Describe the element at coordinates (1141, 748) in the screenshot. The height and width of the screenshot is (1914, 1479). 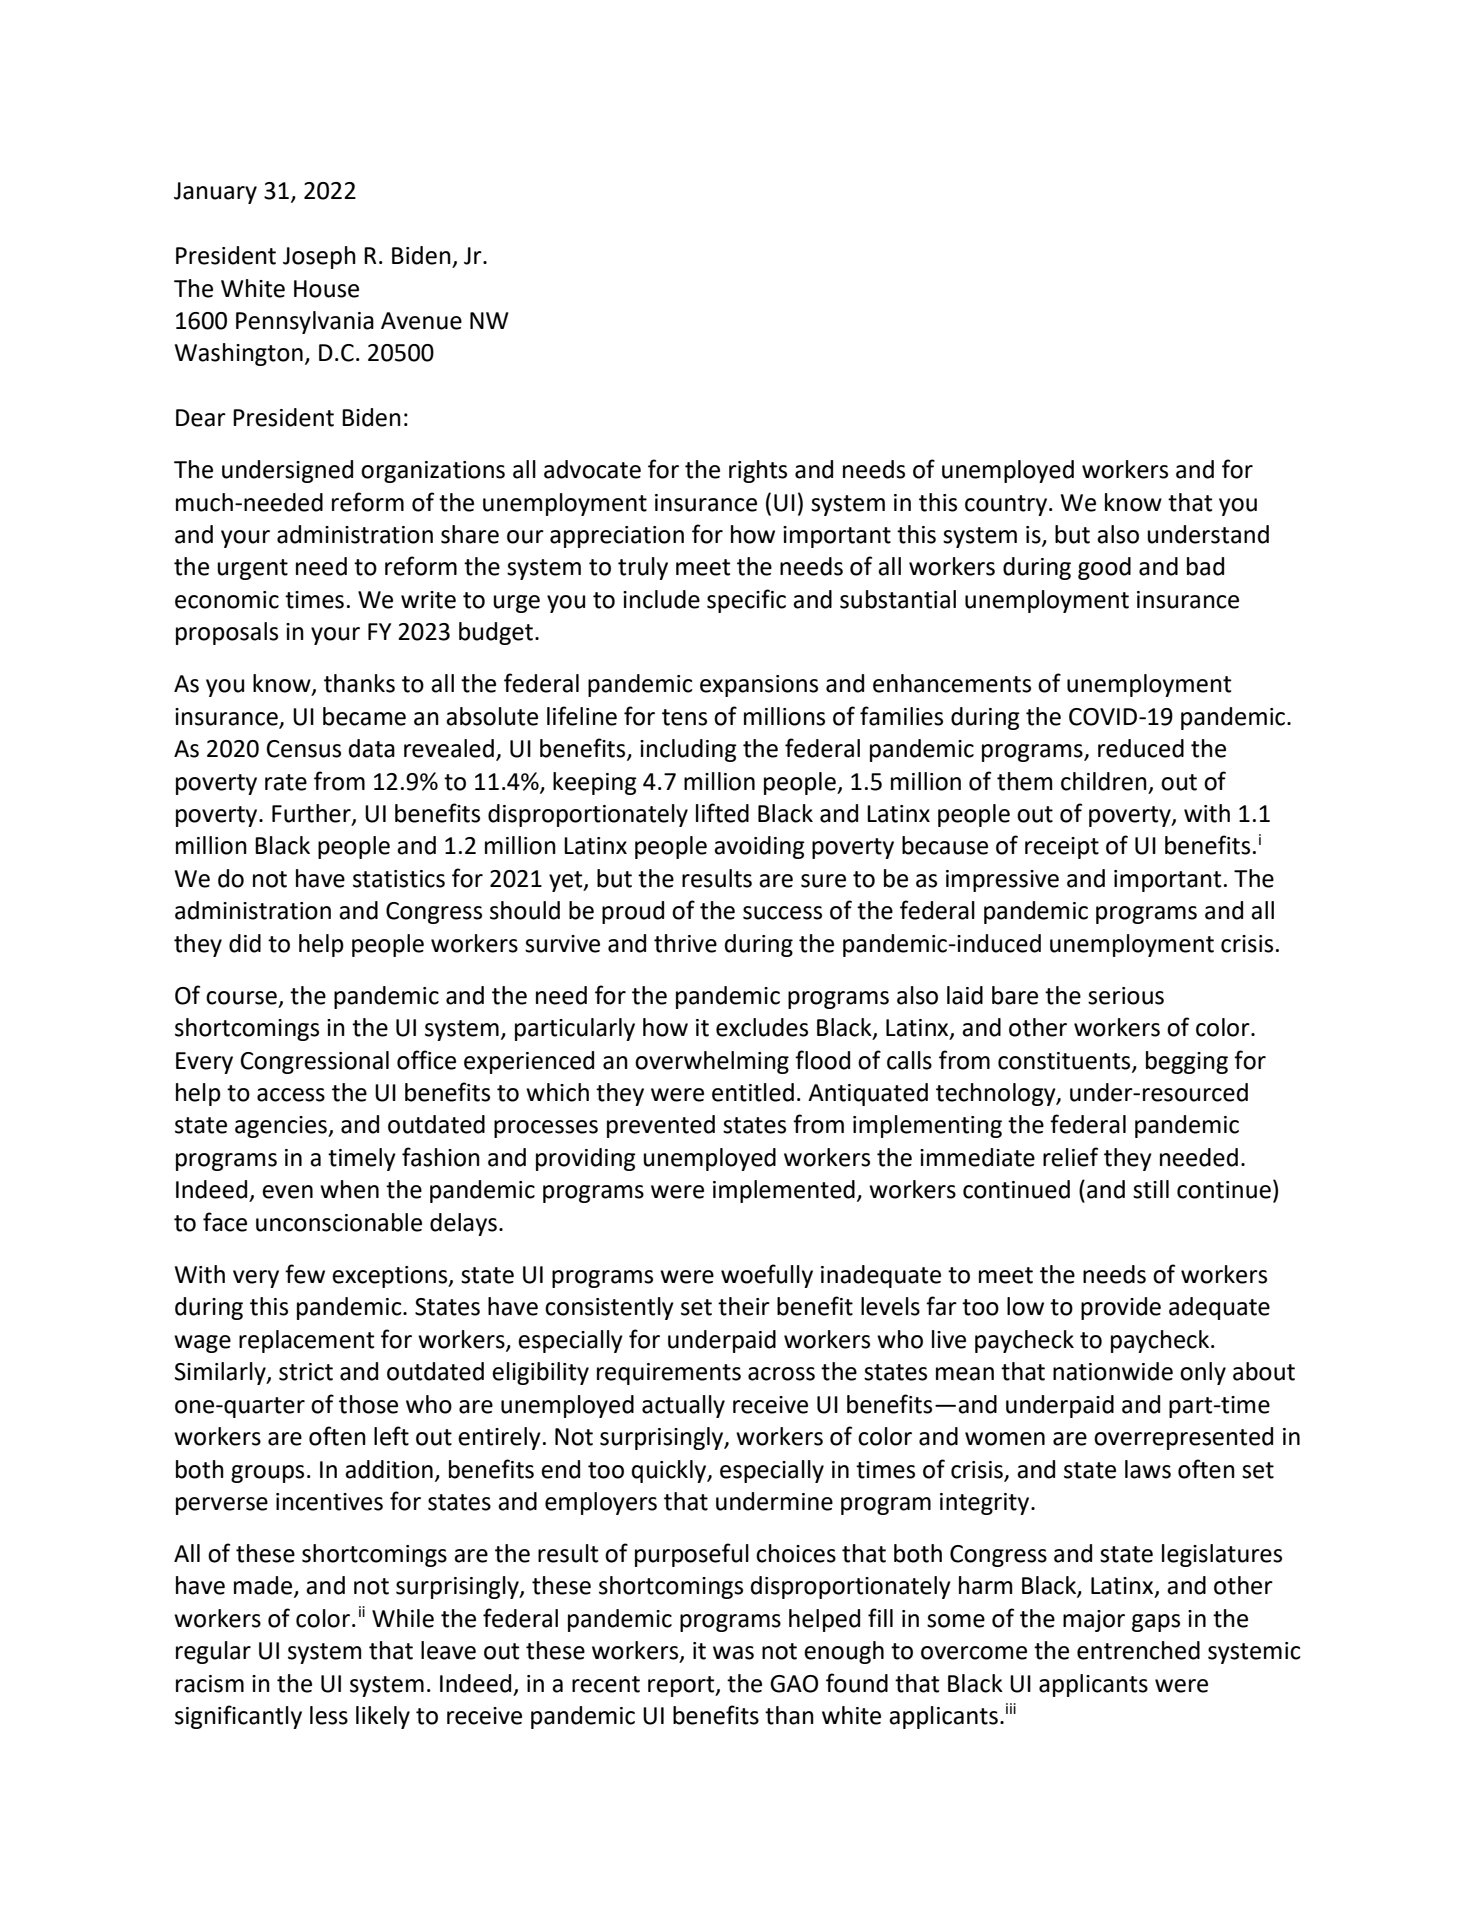
I see `reduced` at that location.
